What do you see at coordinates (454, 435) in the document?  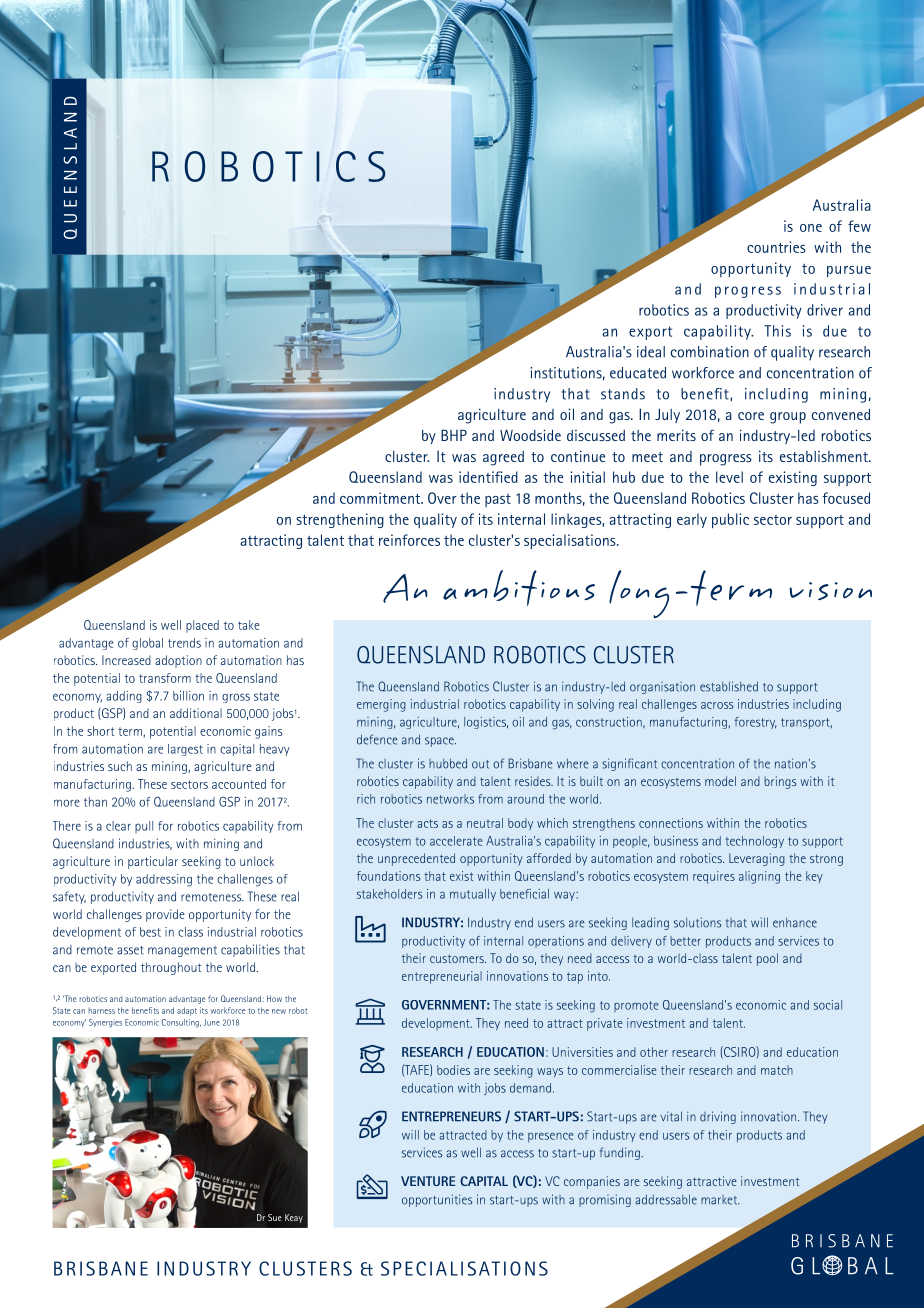 I see `BHP` at bounding box center [454, 435].
